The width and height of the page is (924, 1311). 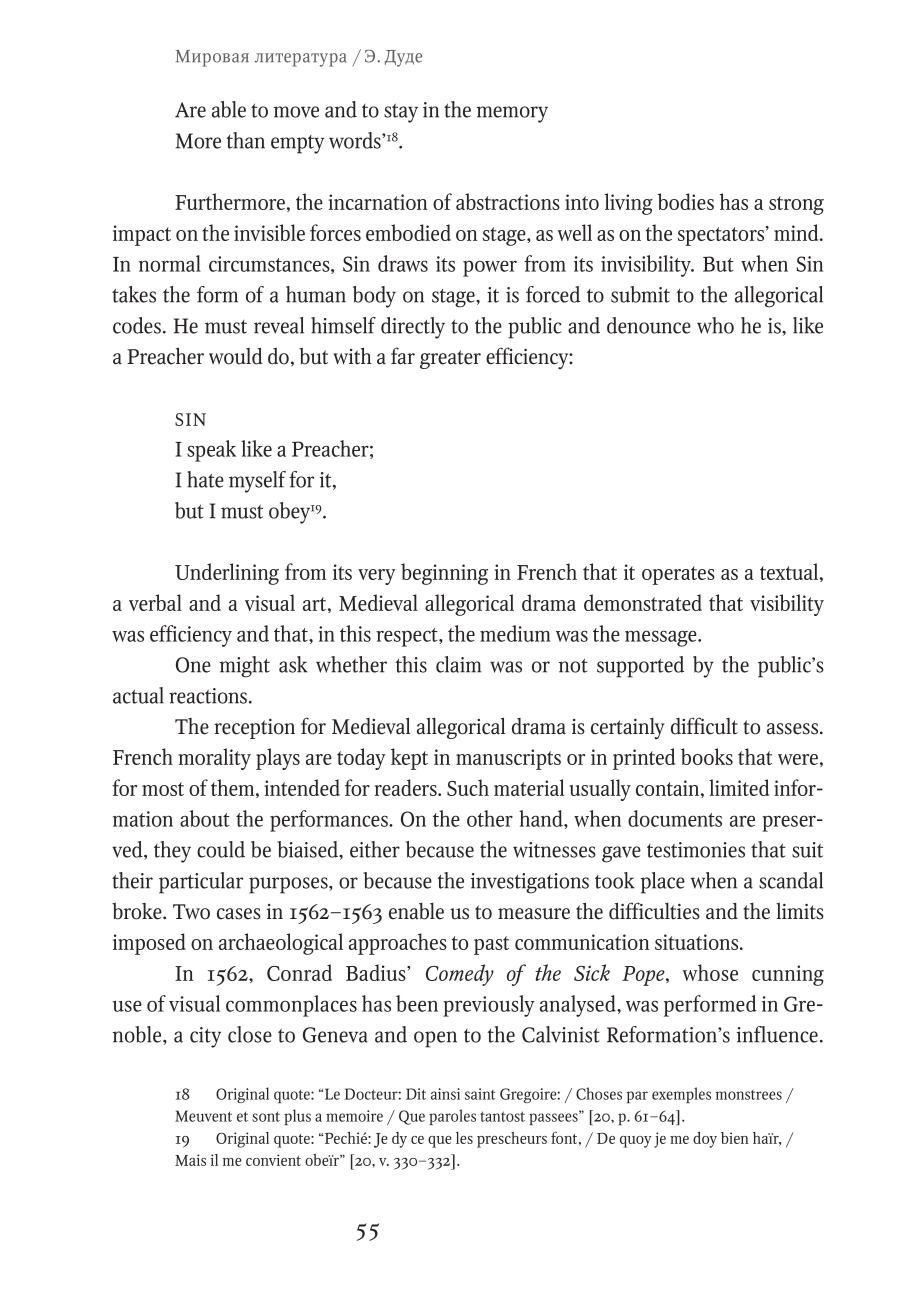 I want to click on Mais, so click(x=190, y=1160).
